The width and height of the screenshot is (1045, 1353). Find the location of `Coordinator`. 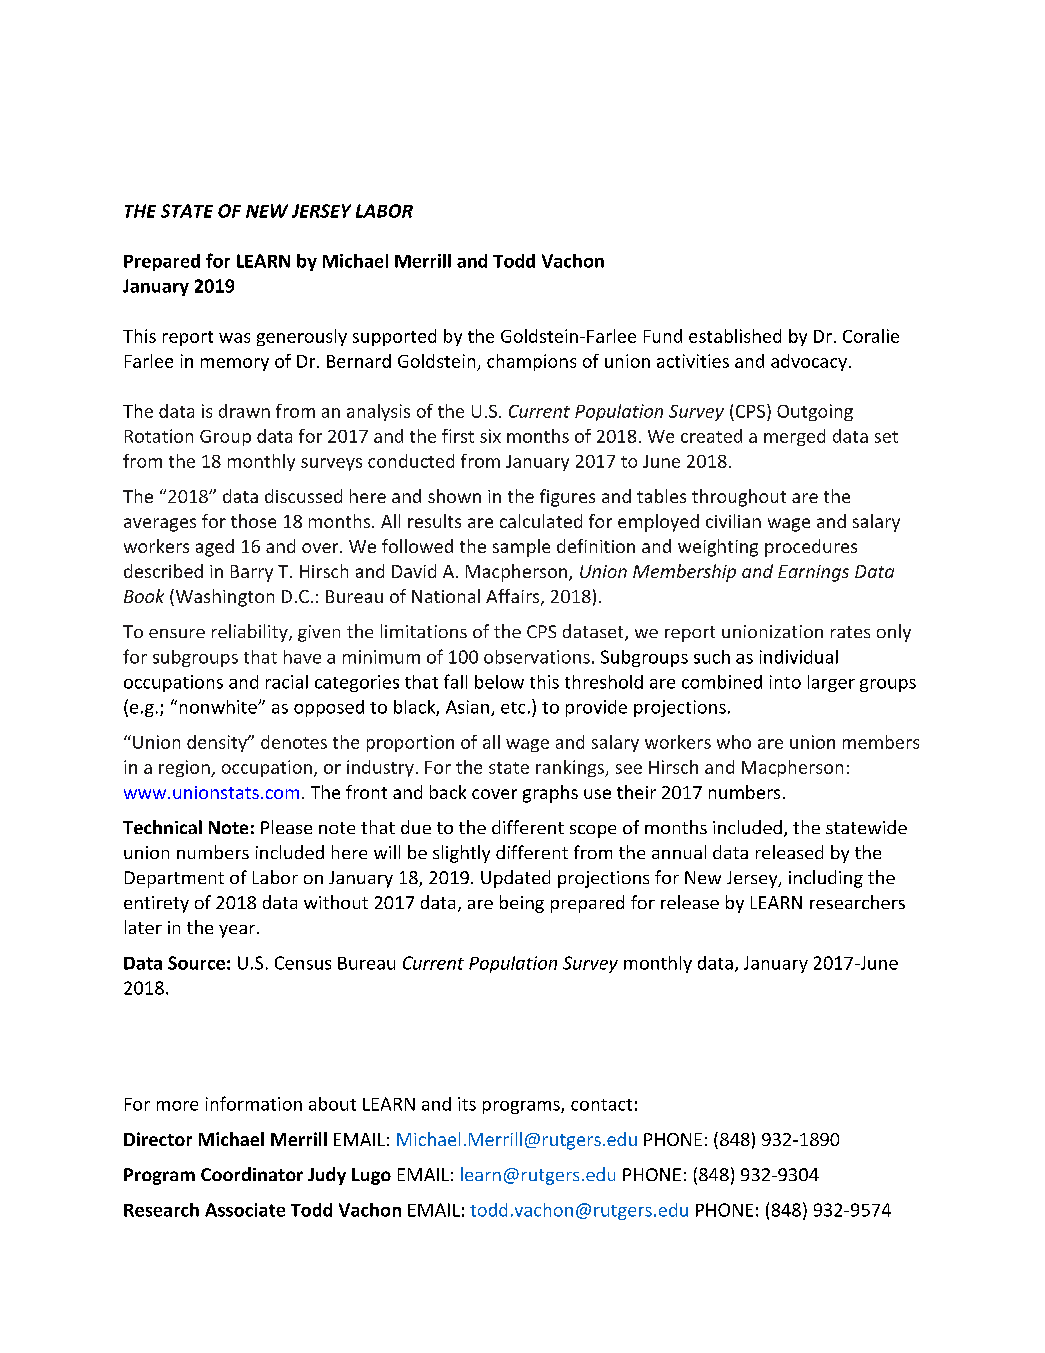

Coordinator is located at coordinates (252, 1174).
